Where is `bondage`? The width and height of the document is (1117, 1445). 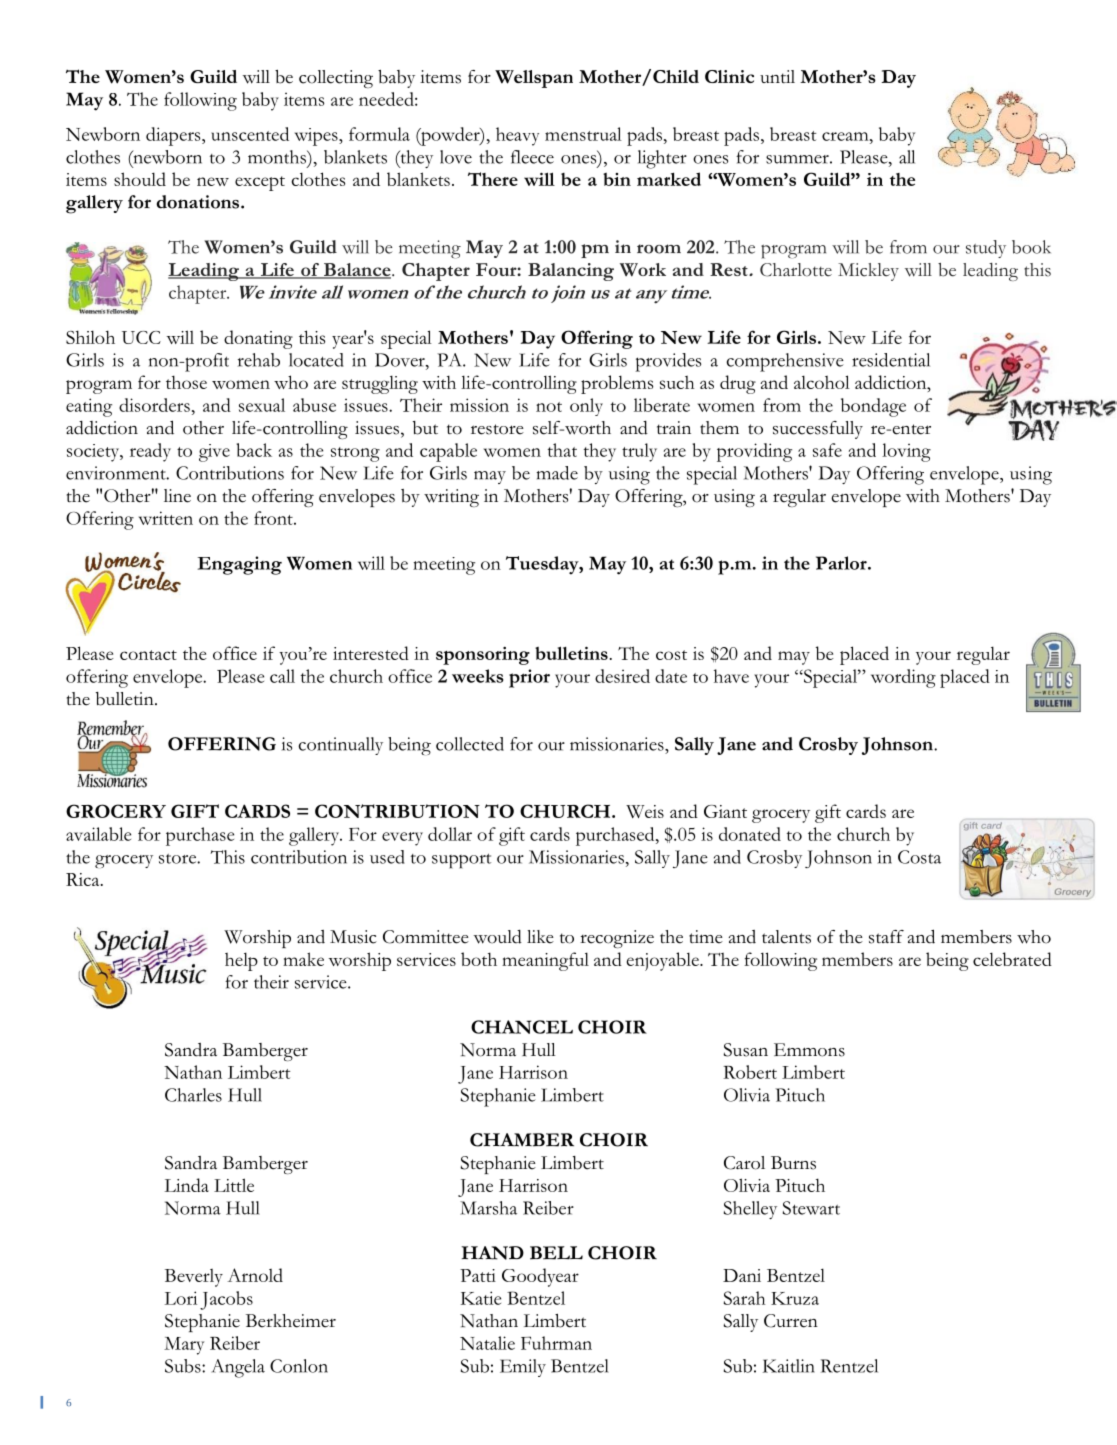 bondage is located at coordinates (873, 407).
